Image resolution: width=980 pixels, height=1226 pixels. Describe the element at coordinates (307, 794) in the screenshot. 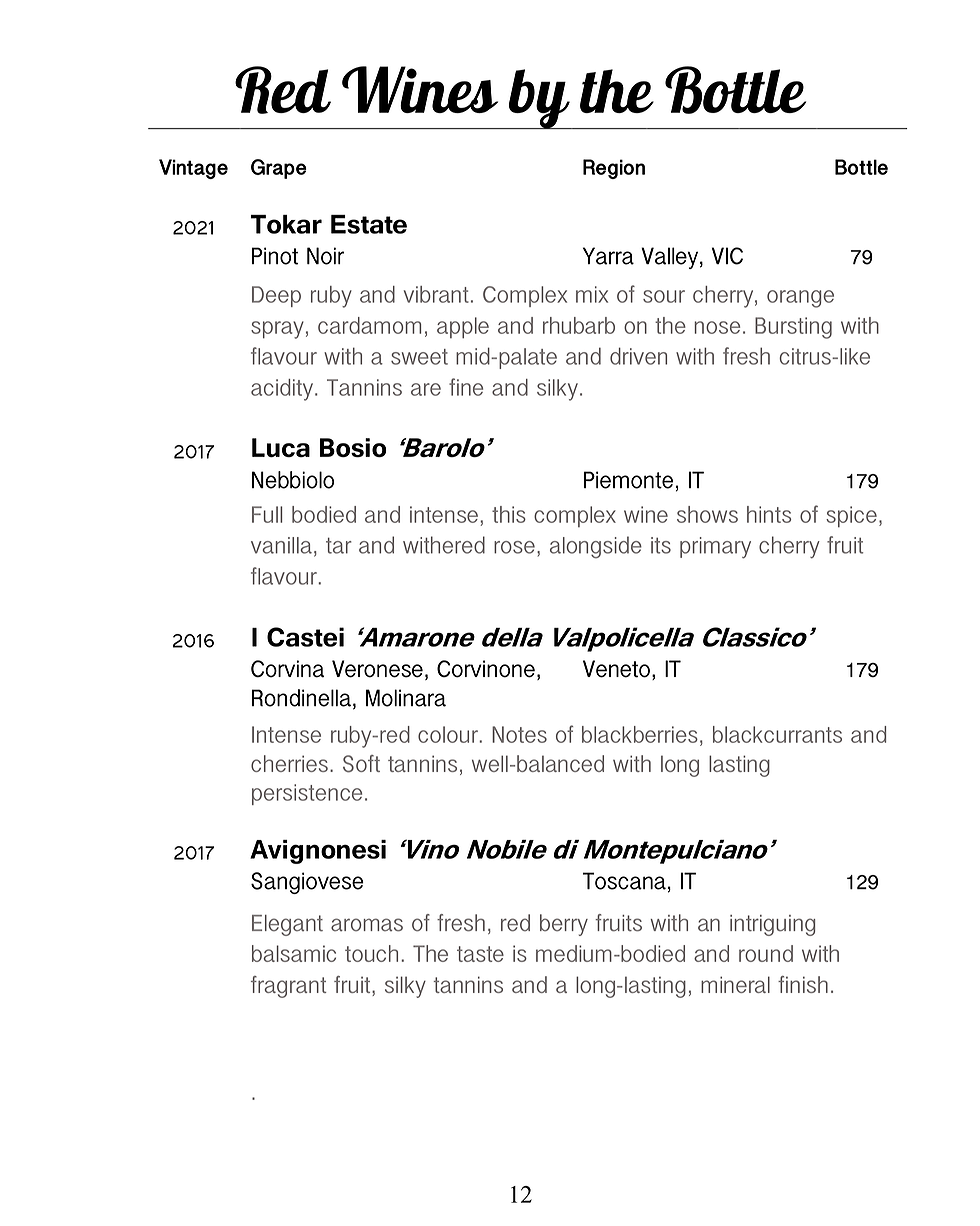

I see `persistence` at that location.
